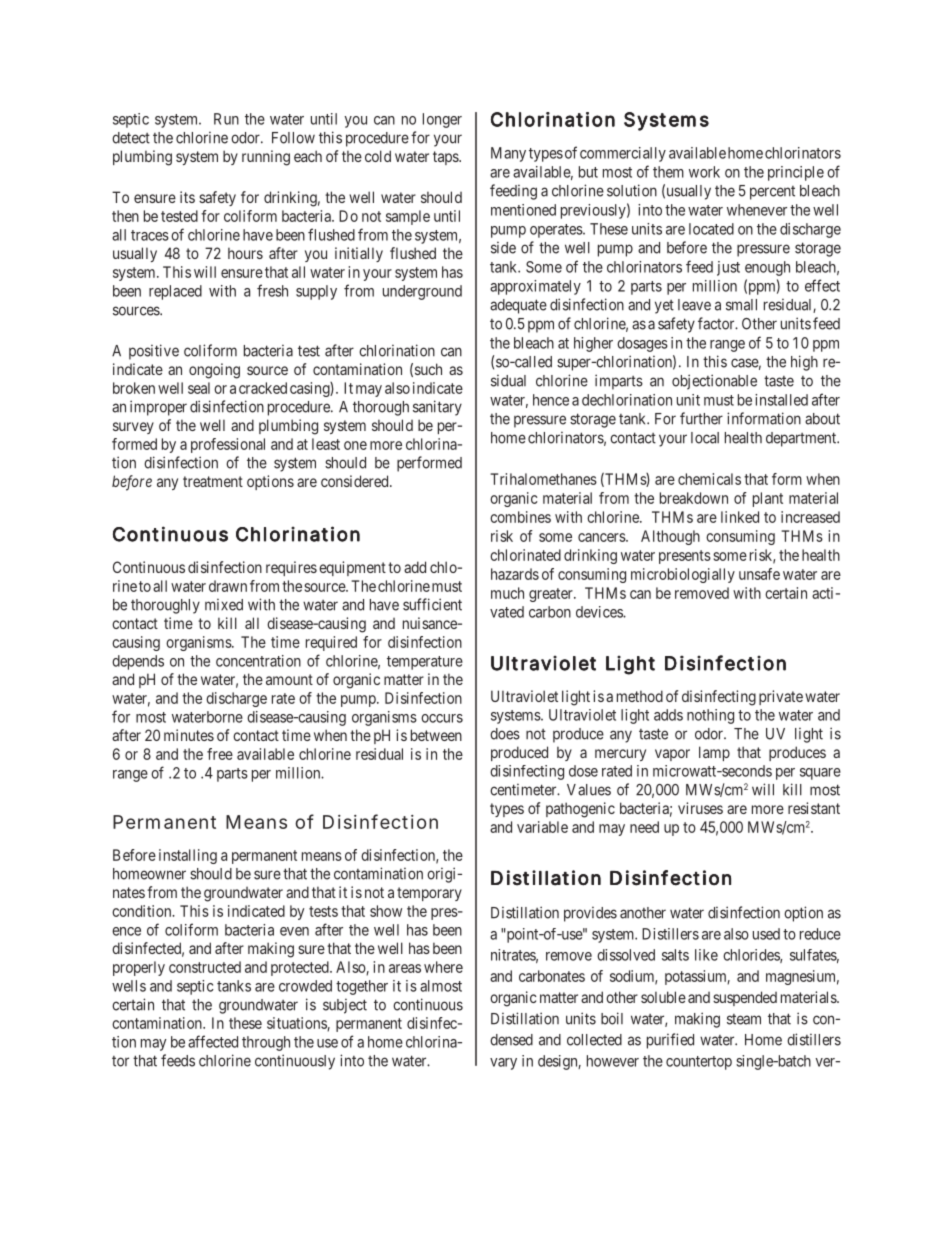 Image resolution: width=952 pixels, height=1233 pixels. I want to click on professional, so click(228, 445).
